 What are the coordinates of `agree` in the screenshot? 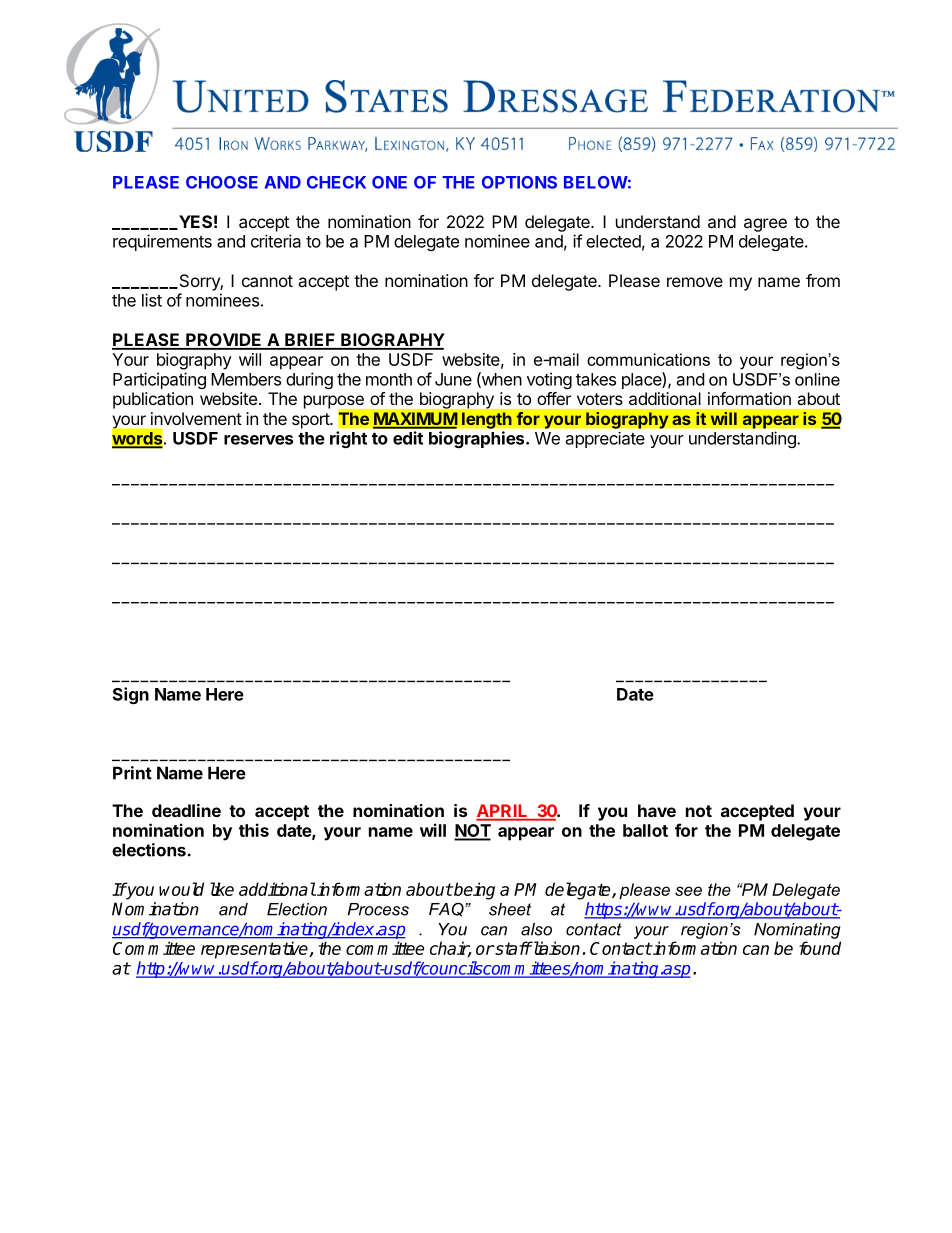 It's located at (765, 225).
